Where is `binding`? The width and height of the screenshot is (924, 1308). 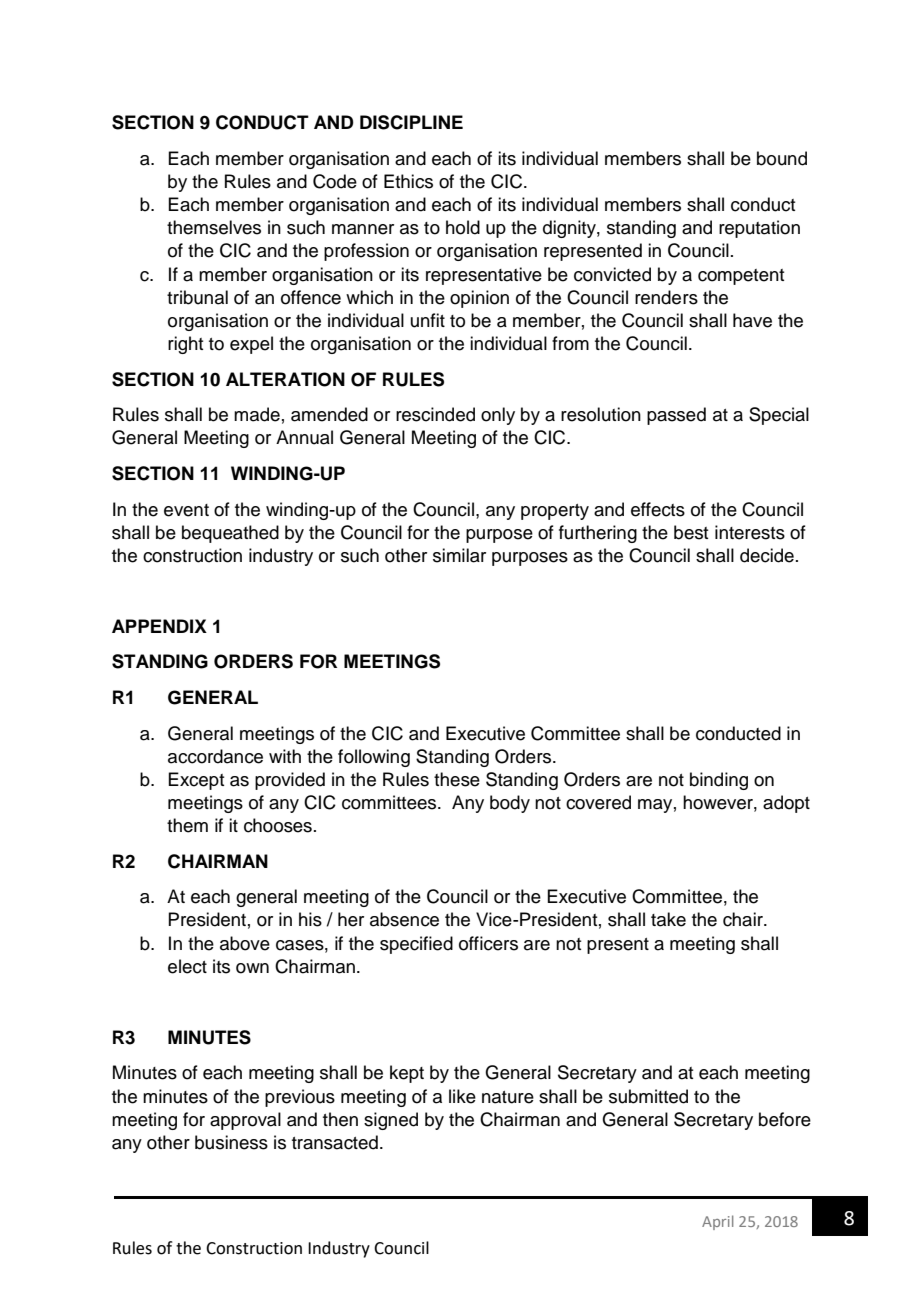
binding is located at coordinates (719, 781).
